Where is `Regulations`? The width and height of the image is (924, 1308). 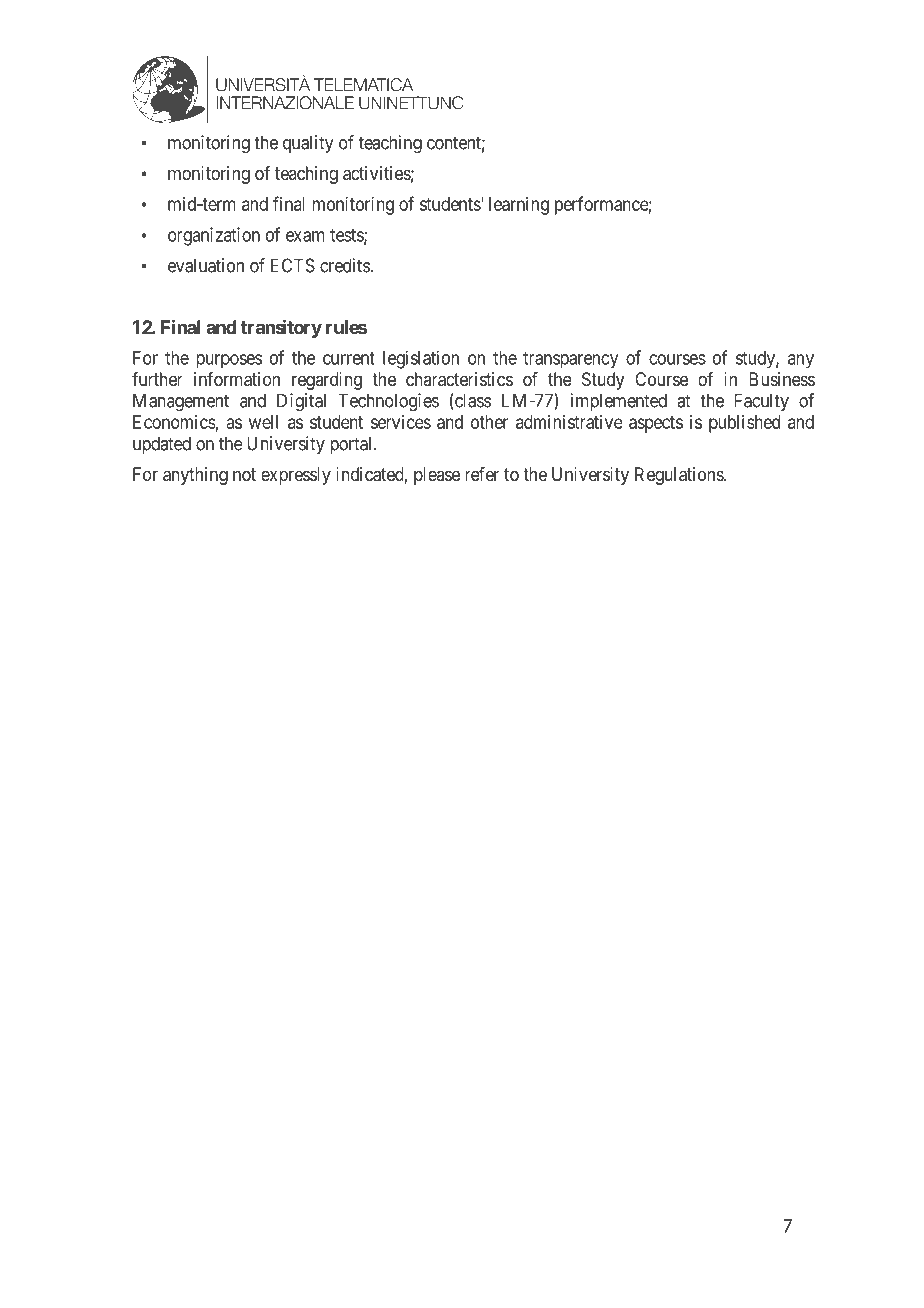 Regulations is located at coordinates (680, 476).
